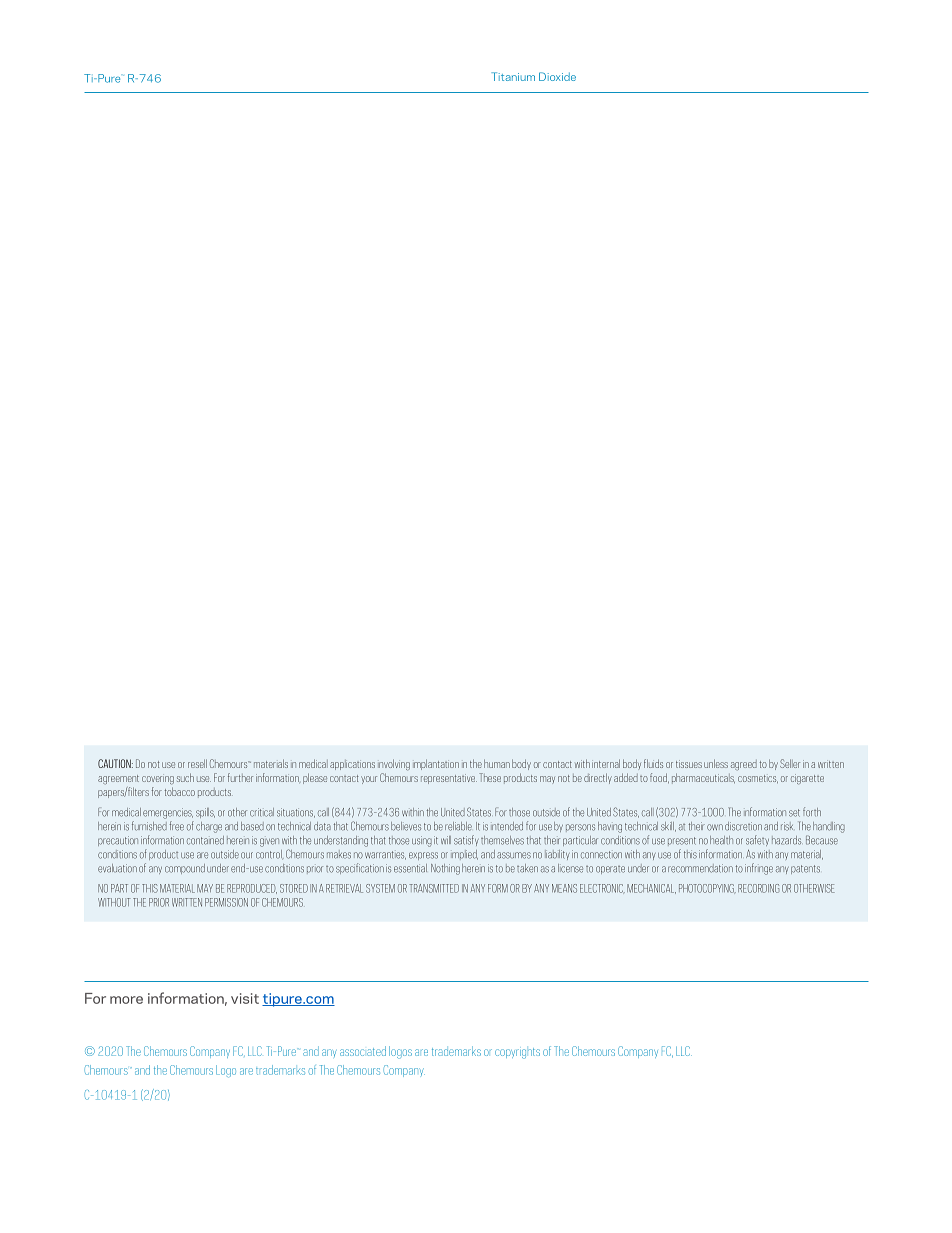 Image resolution: width=952 pixels, height=1233 pixels. I want to click on resell, so click(197, 763).
